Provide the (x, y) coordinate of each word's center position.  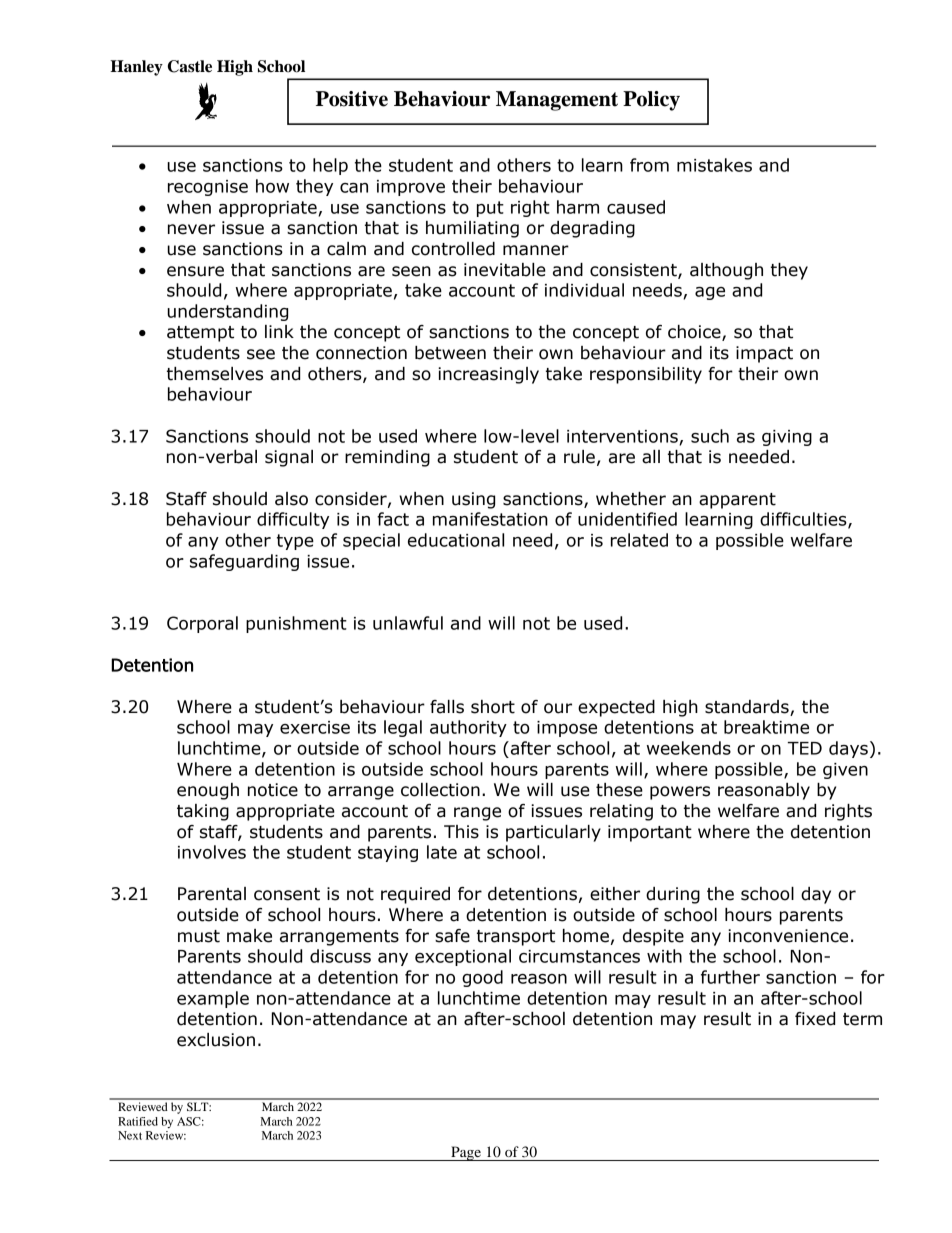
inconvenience (788, 936)
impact (764, 354)
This (461, 832)
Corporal (202, 624)
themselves (215, 374)
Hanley (136, 68)
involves (212, 852)
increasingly (488, 375)
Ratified (138, 1121)
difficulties (804, 520)
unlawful (408, 623)
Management (557, 101)
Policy (651, 101)
